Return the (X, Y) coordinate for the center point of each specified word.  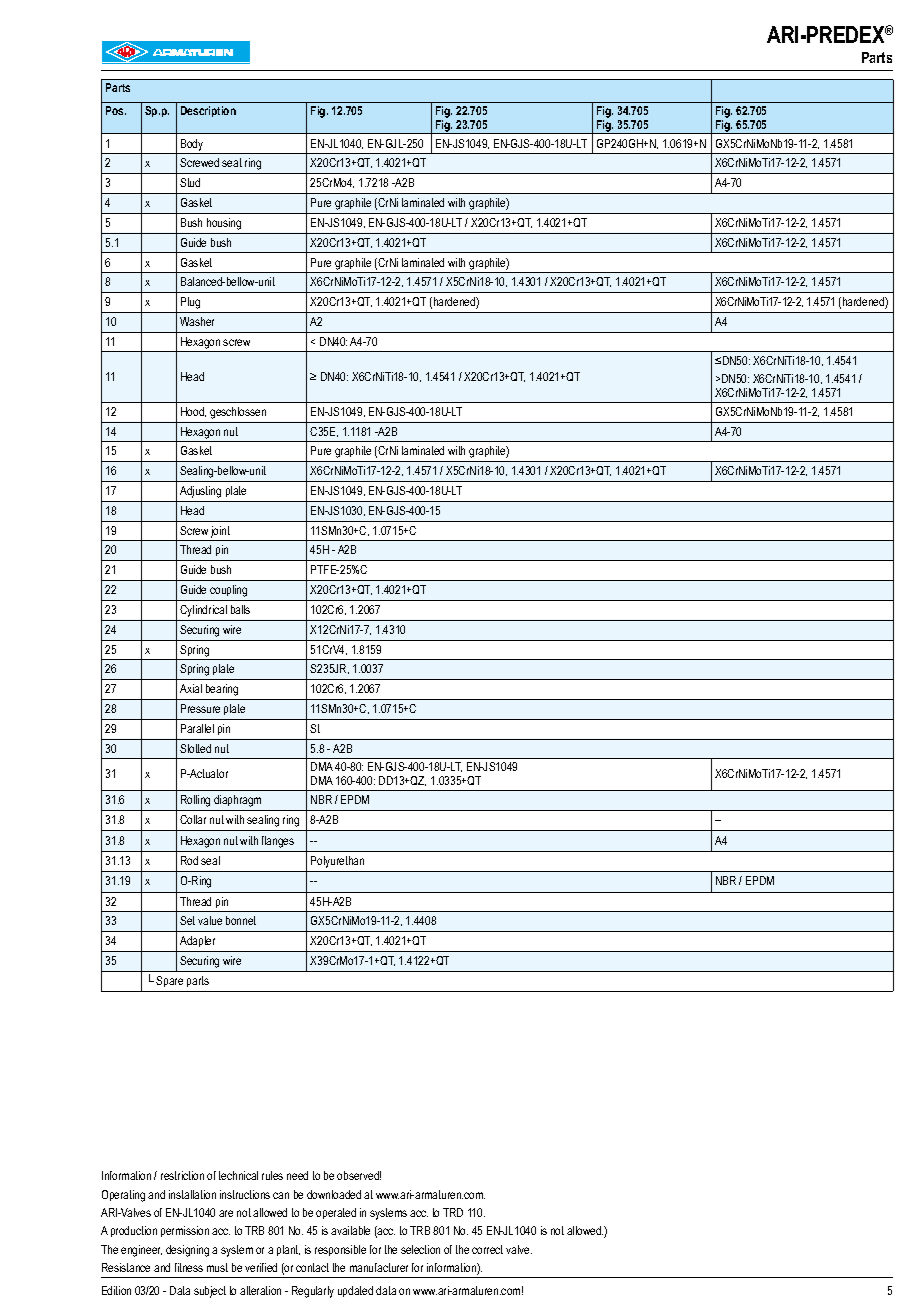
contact (312, 1267)
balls (240, 609)
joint (220, 532)
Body (192, 145)
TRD (453, 1212)
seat (232, 162)
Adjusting (200, 492)
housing (224, 224)
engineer (141, 1251)
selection (420, 1249)
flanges (278, 842)
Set (187, 920)
